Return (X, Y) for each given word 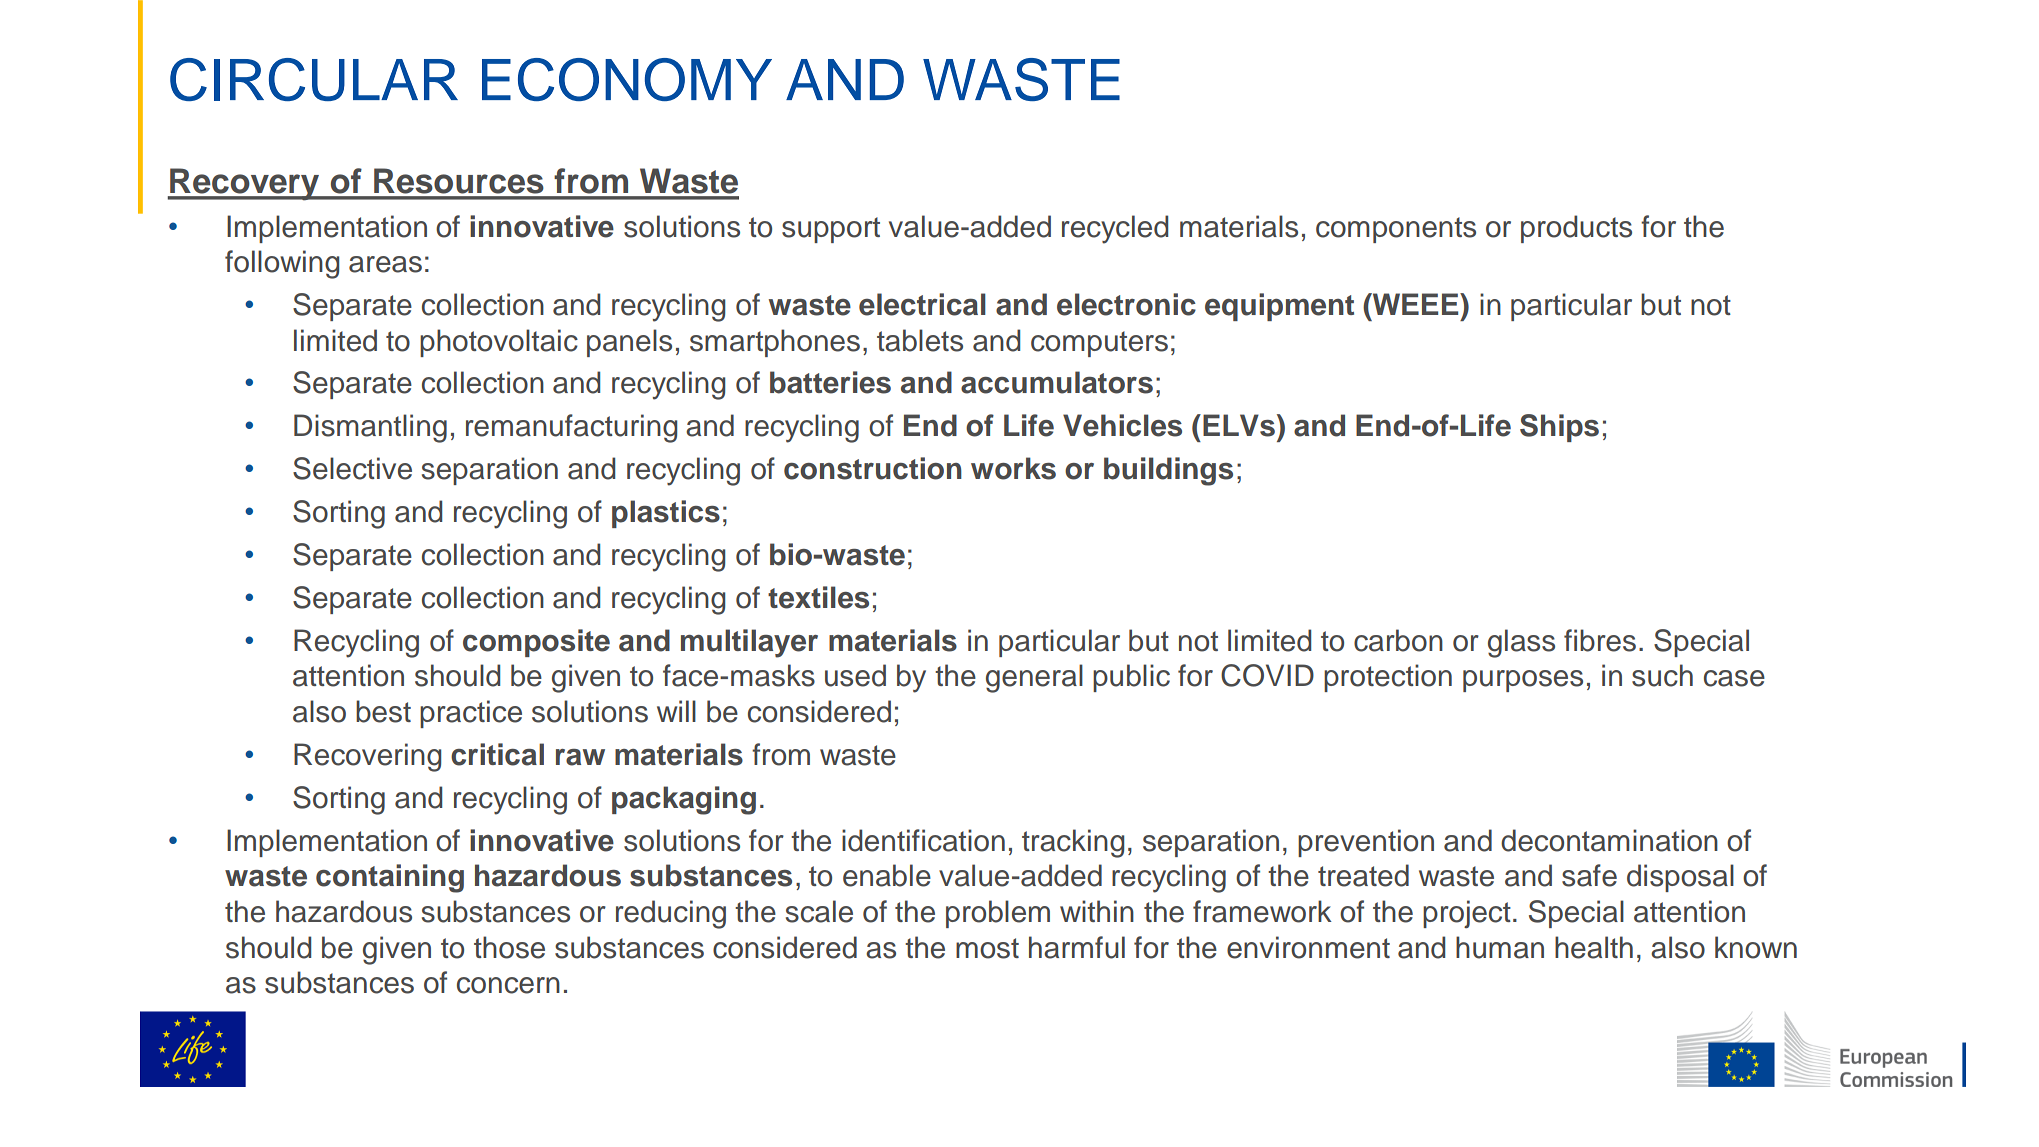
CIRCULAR (314, 79)
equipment (1279, 307)
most (987, 948)
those (509, 947)
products (1576, 229)
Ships (1559, 428)
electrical (922, 304)
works (1013, 468)
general (1034, 678)
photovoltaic (499, 343)
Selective (352, 468)
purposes (1523, 681)
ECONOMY (627, 79)
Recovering (367, 757)
